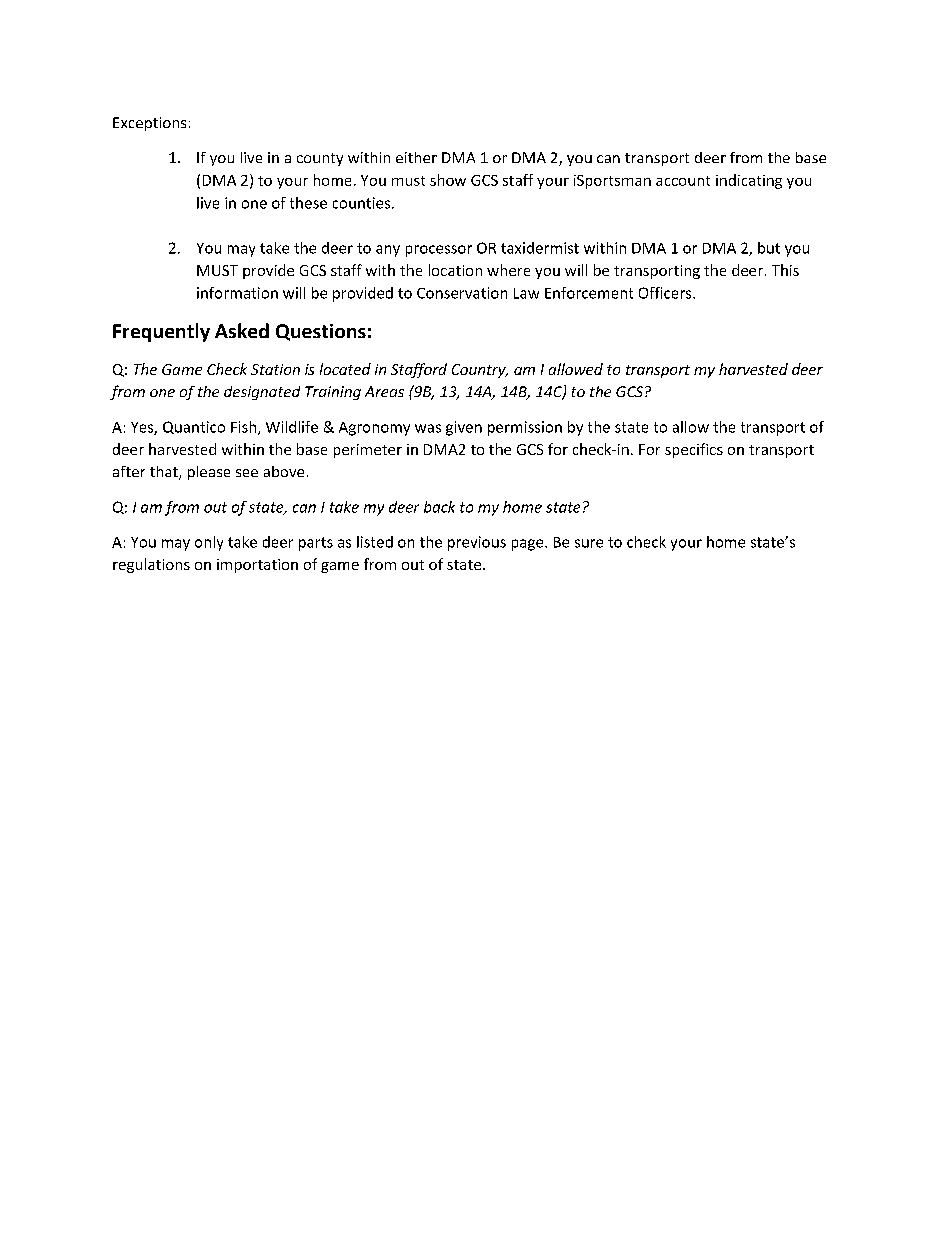 This screenshot has height=1233, width=952. Describe the element at coordinates (209, 543) in the screenshot. I see `only` at that location.
